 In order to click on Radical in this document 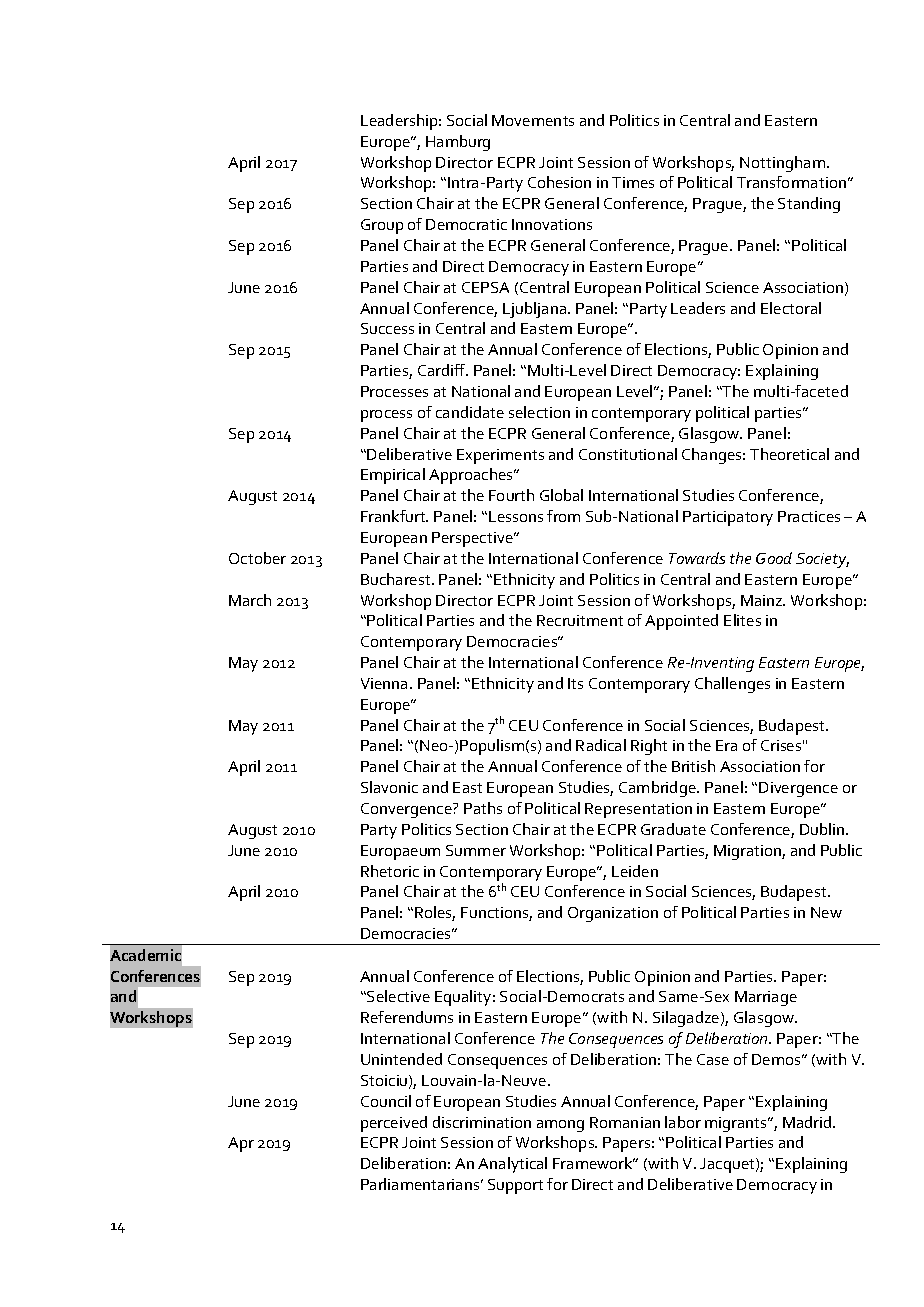, I will do `click(601, 745)`.
